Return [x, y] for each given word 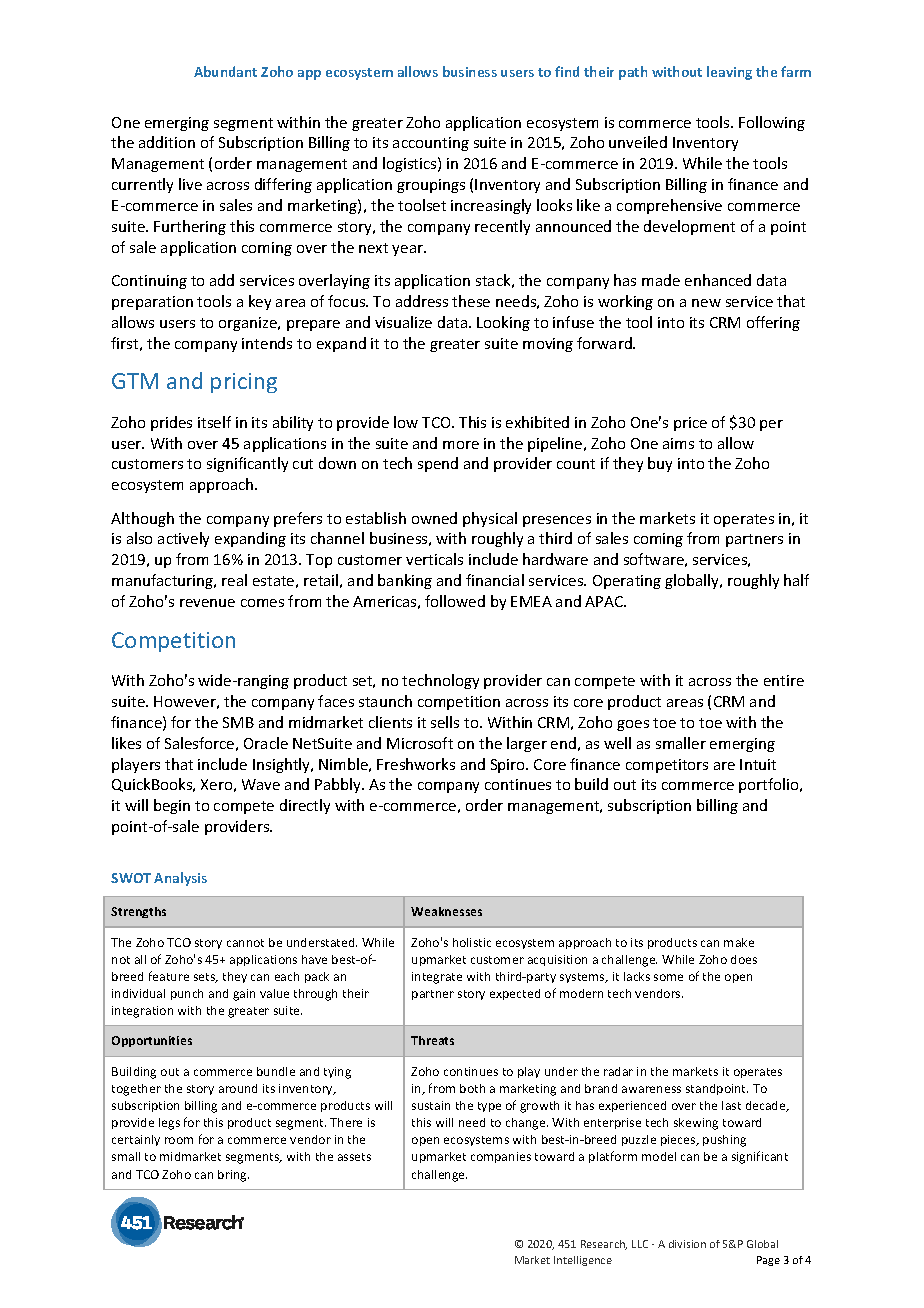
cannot [245, 943]
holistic [472, 942]
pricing [244, 383]
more [461, 445]
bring [233, 1176]
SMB [238, 722]
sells [445, 722]
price [690, 424]
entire [784, 680]
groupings [431, 186]
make [739, 942]
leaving [729, 73]
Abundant [225, 71]
